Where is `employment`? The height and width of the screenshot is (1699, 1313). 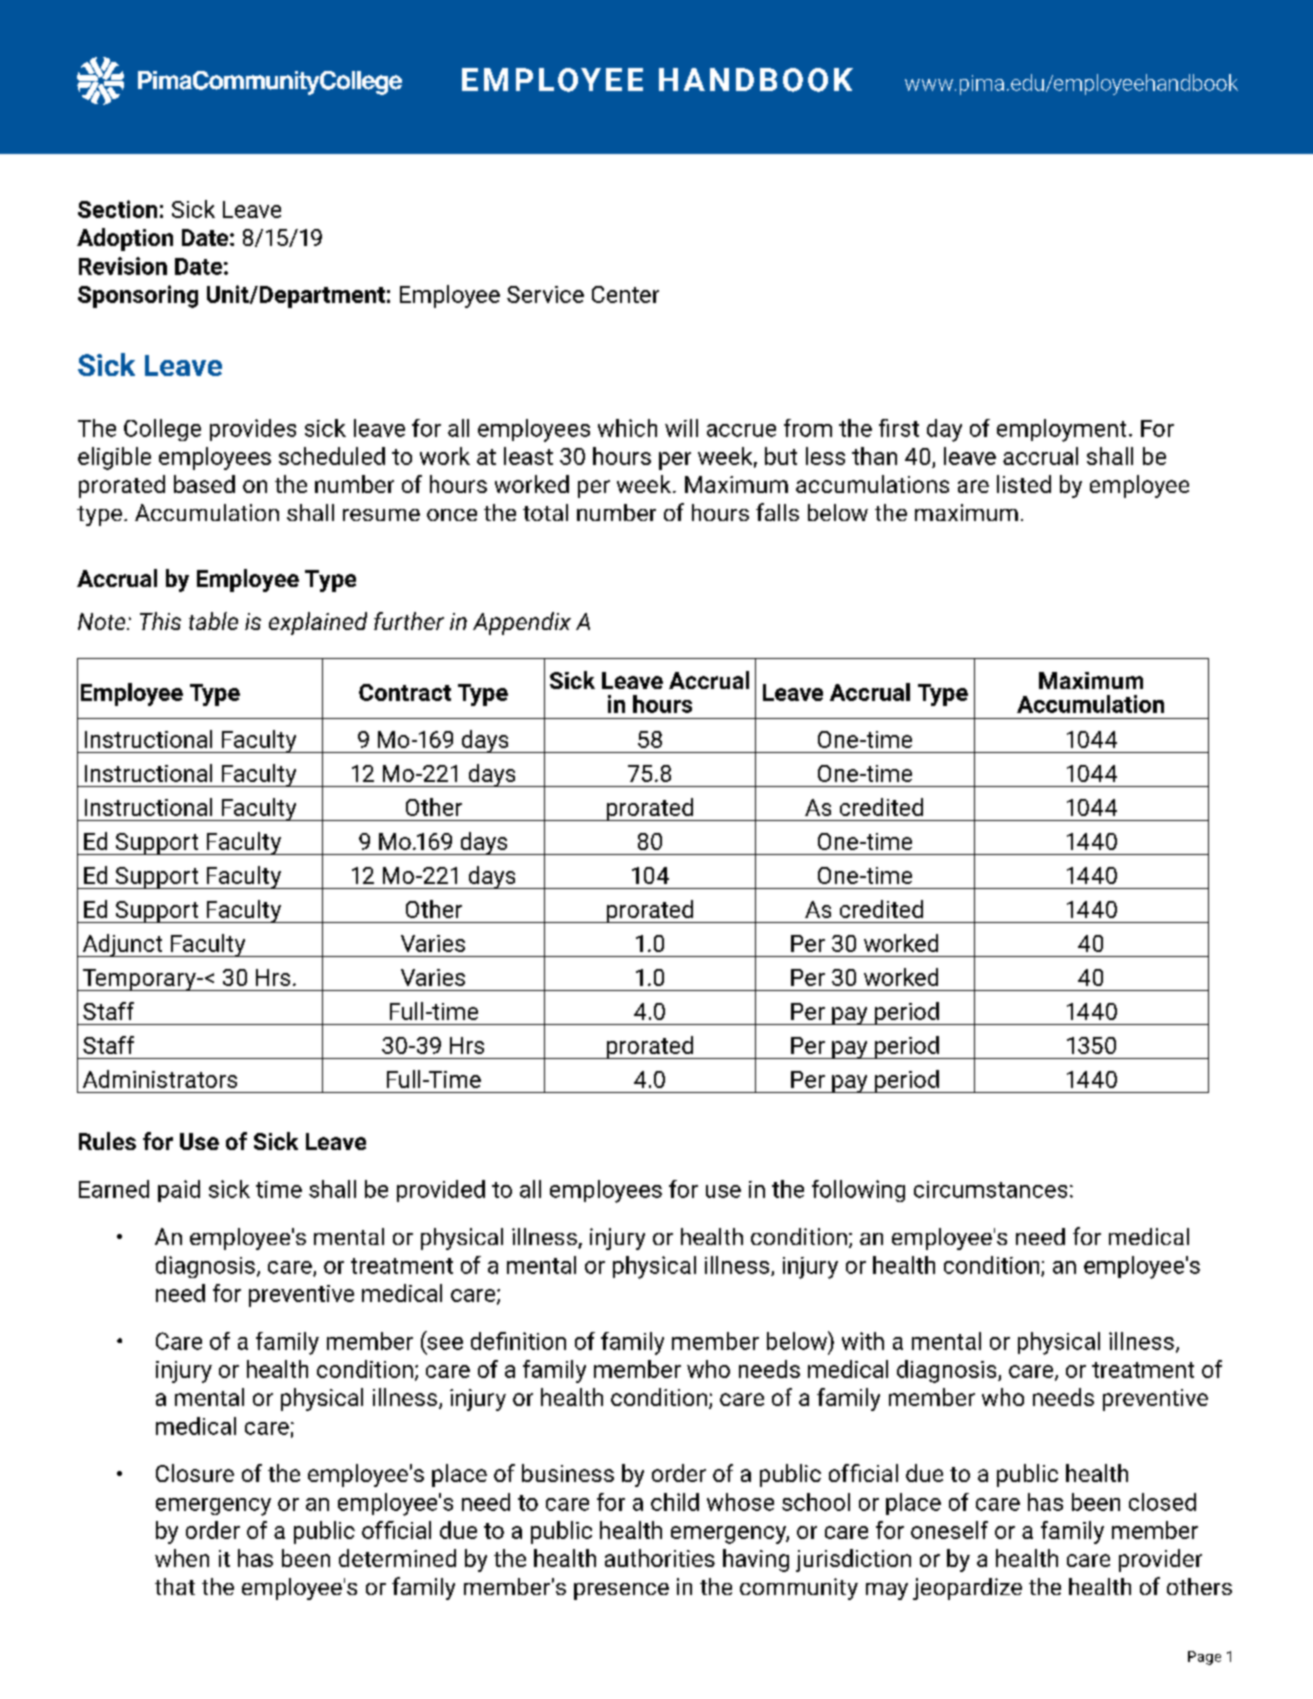 employment is located at coordinates (1061, 430).
